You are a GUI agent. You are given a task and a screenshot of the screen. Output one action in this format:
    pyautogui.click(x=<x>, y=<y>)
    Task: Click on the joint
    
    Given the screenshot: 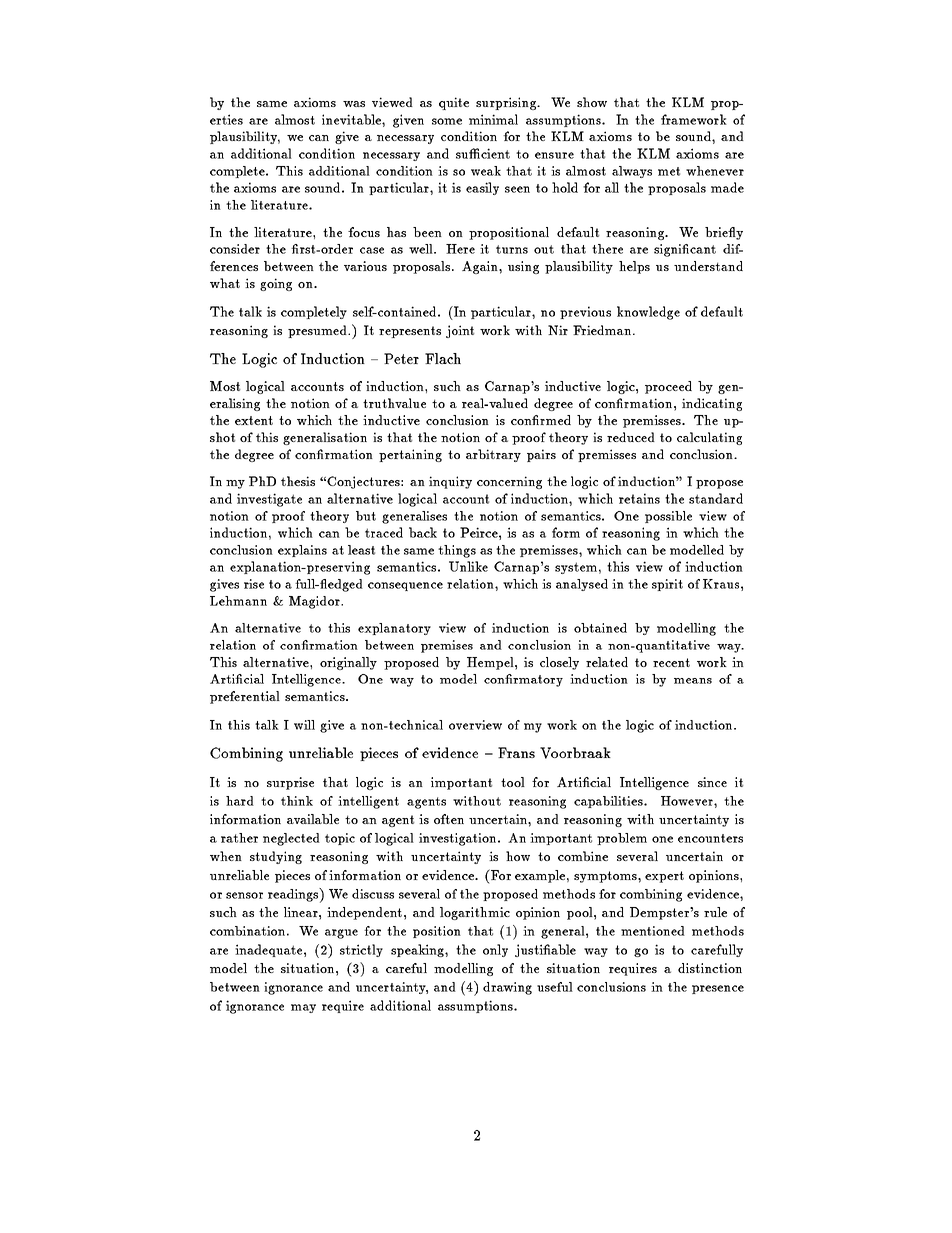 What is the action you would take?
    pyautogui.click(x=460, y=331)
